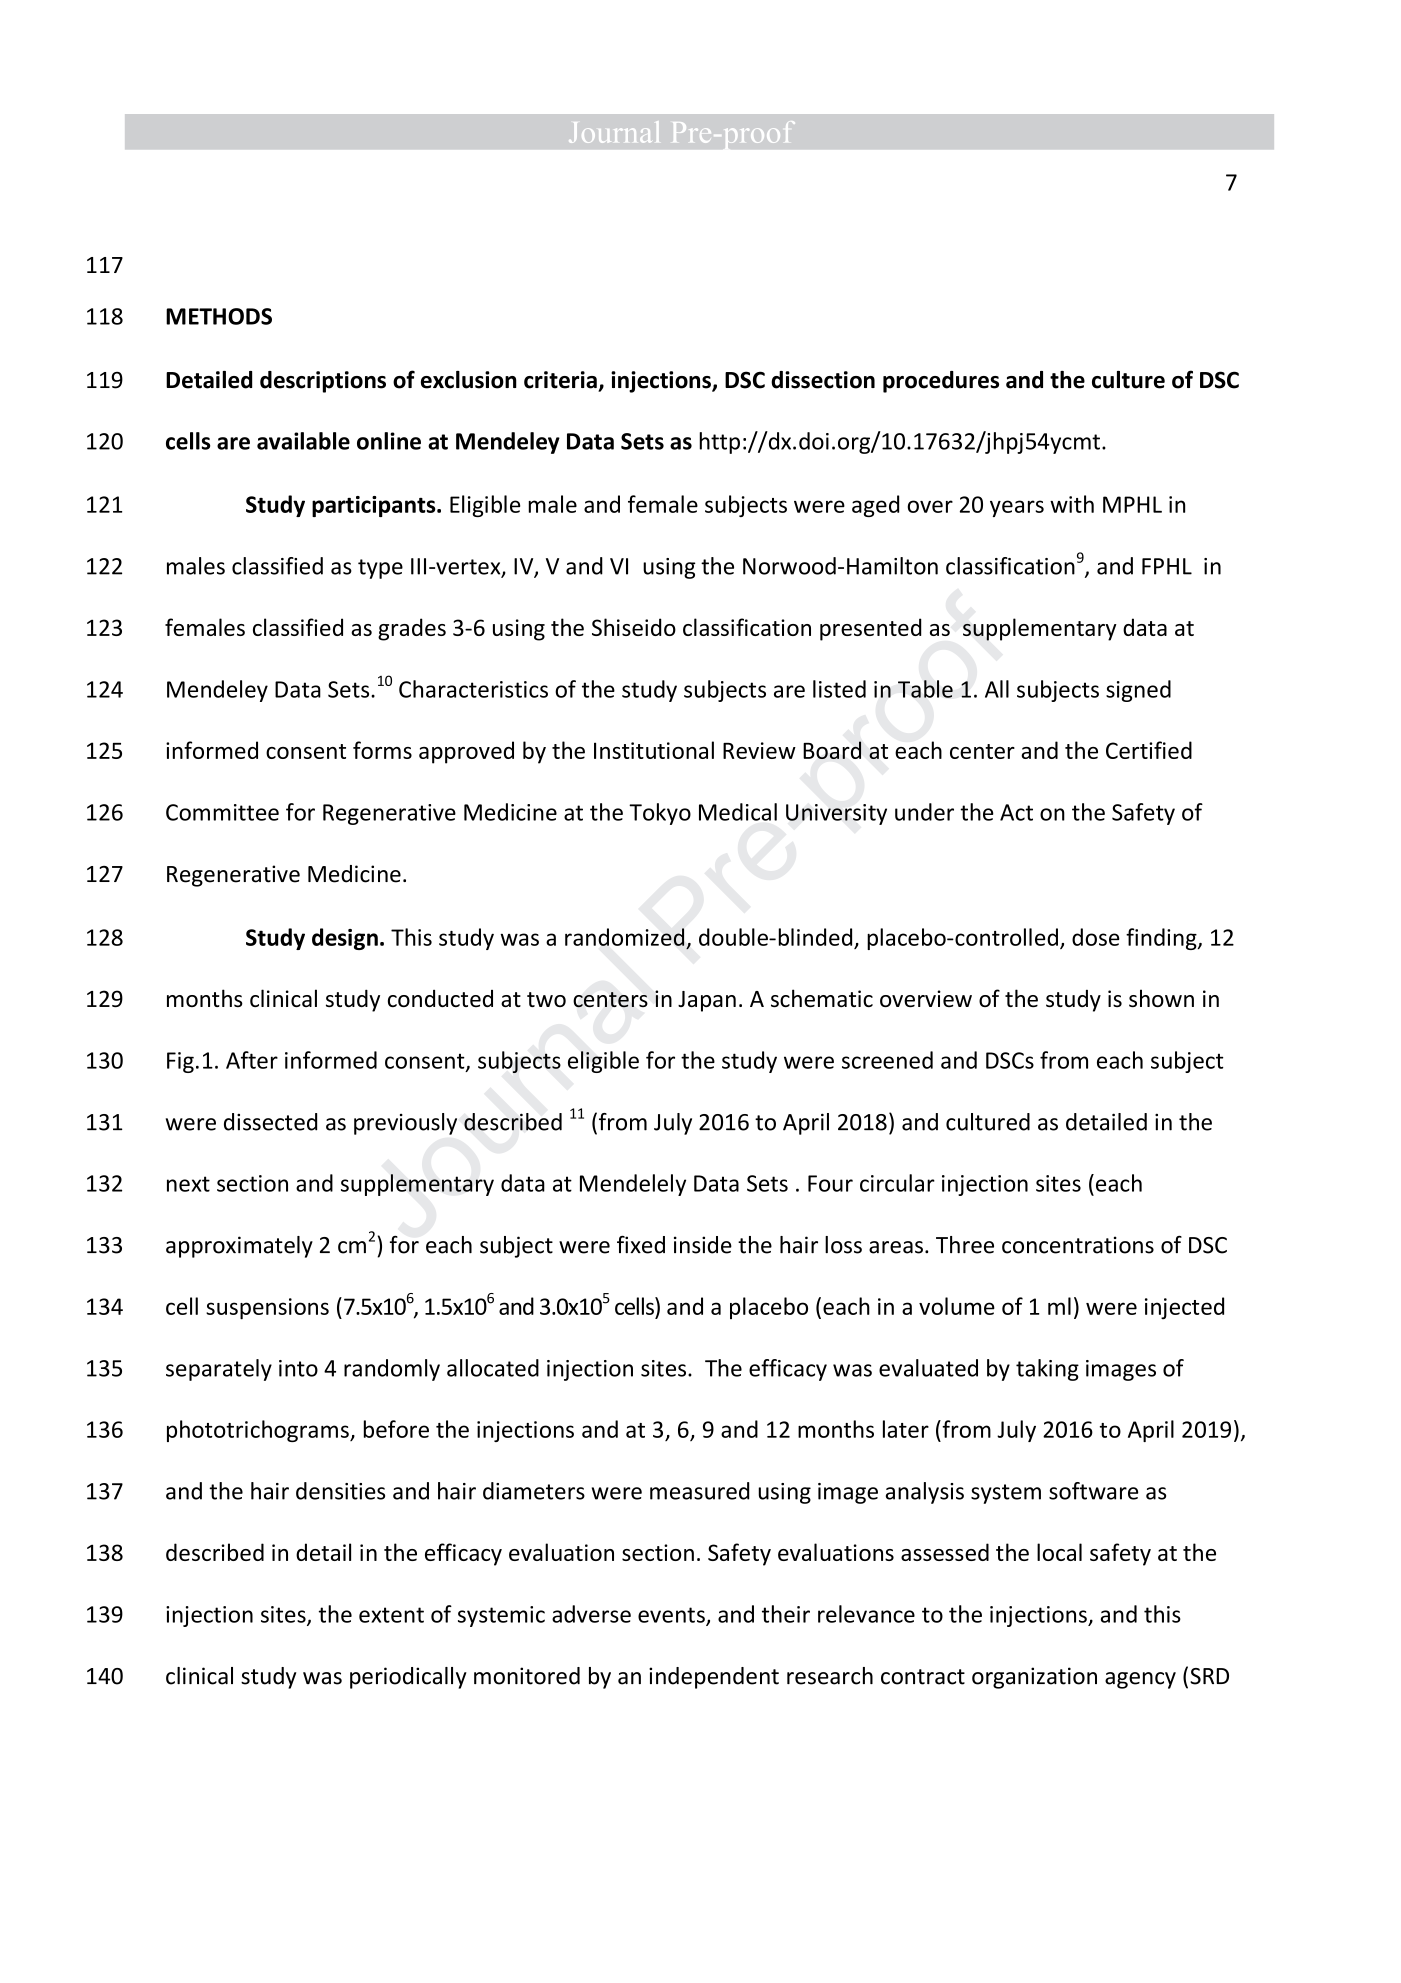  I want to click on shown, so click(1161, 998).
